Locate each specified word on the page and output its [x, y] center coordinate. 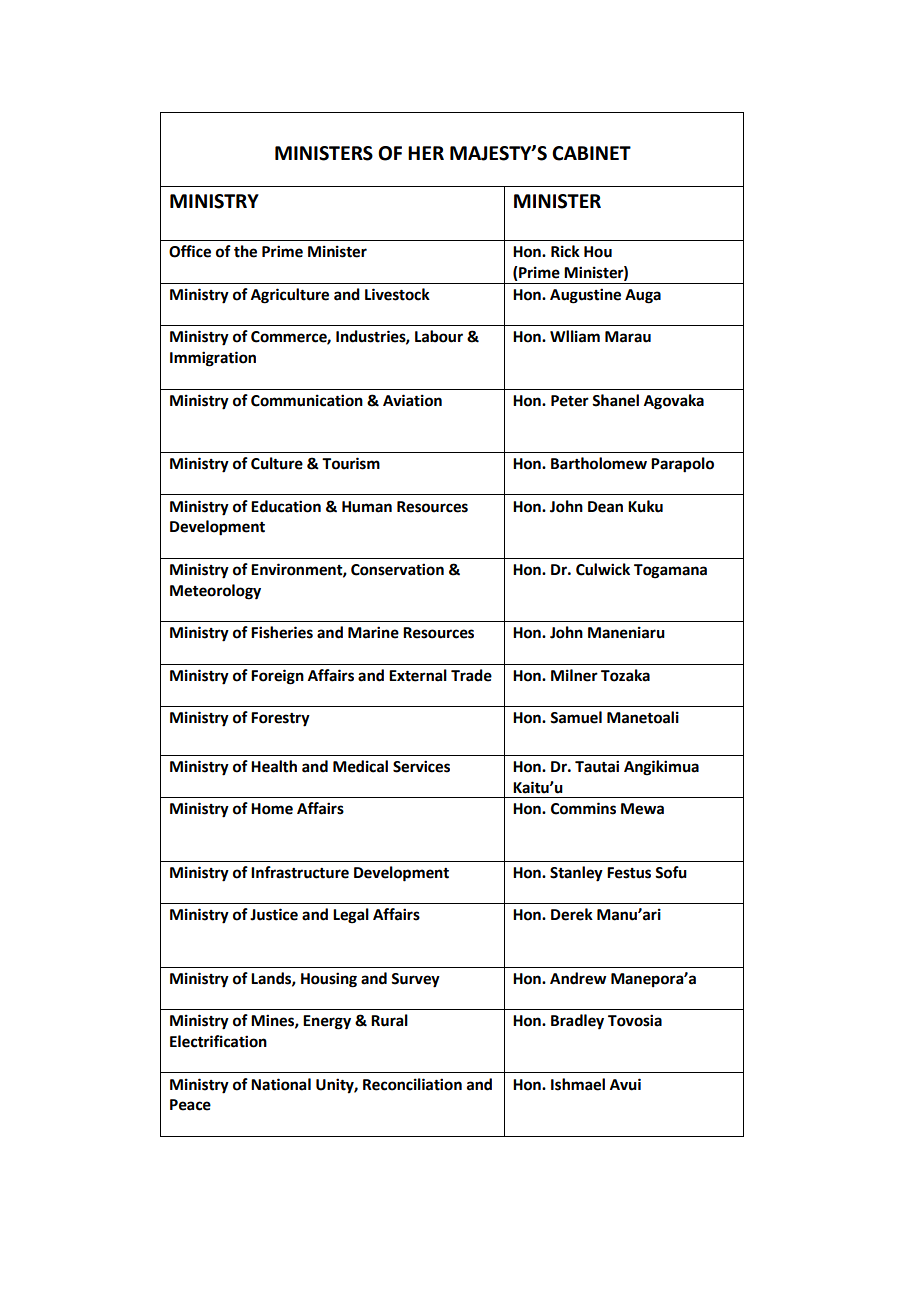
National [281, 1084]
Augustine [585, 296]
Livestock [397, 294]
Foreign [277, 677]
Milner [574, 675]
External [418, 675]
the [245, 251]
